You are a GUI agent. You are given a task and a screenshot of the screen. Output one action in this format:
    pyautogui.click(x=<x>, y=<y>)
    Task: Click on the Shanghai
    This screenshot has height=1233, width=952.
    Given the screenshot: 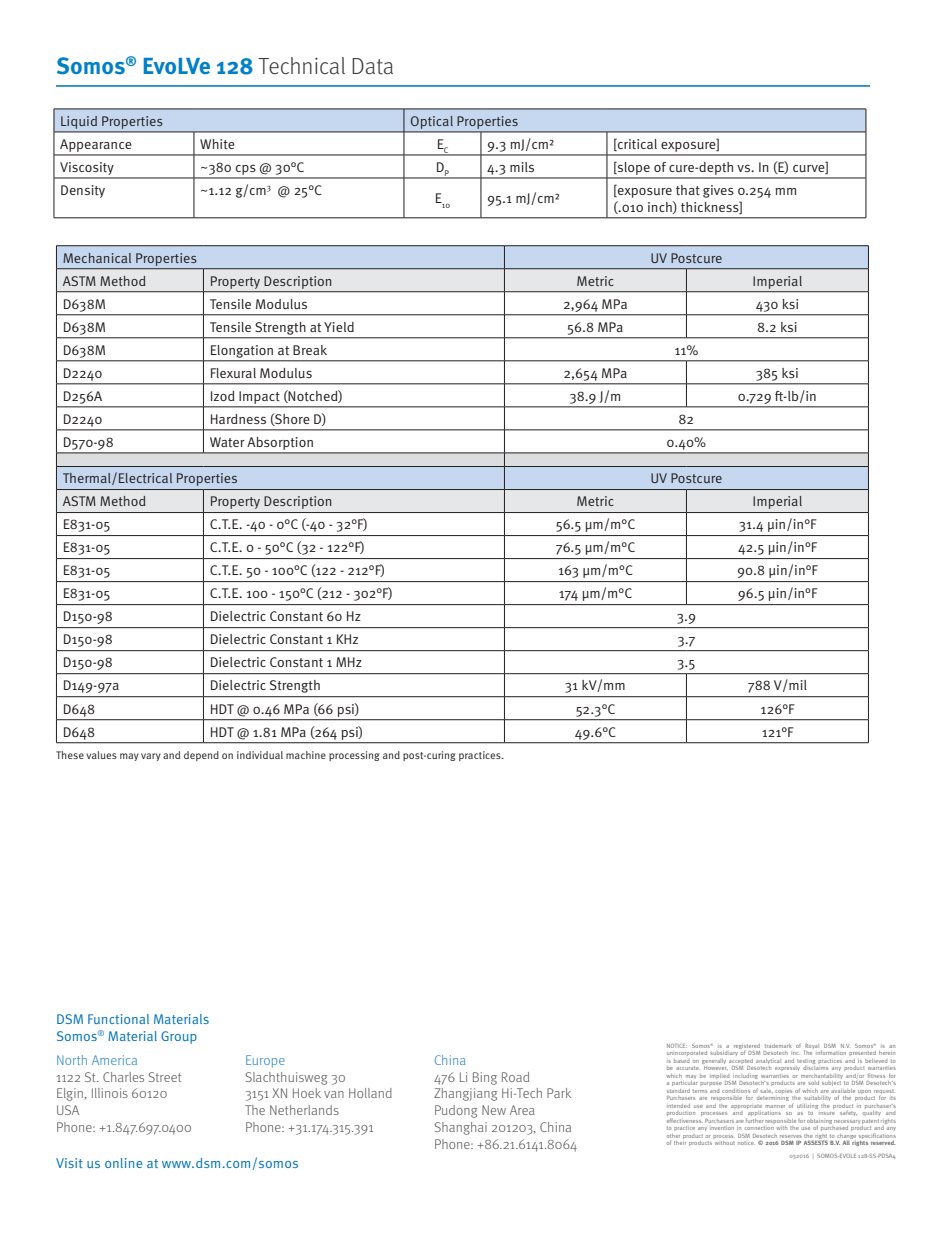 What is the action you would take?
    pyautogui.click(x=461, y=1128)
